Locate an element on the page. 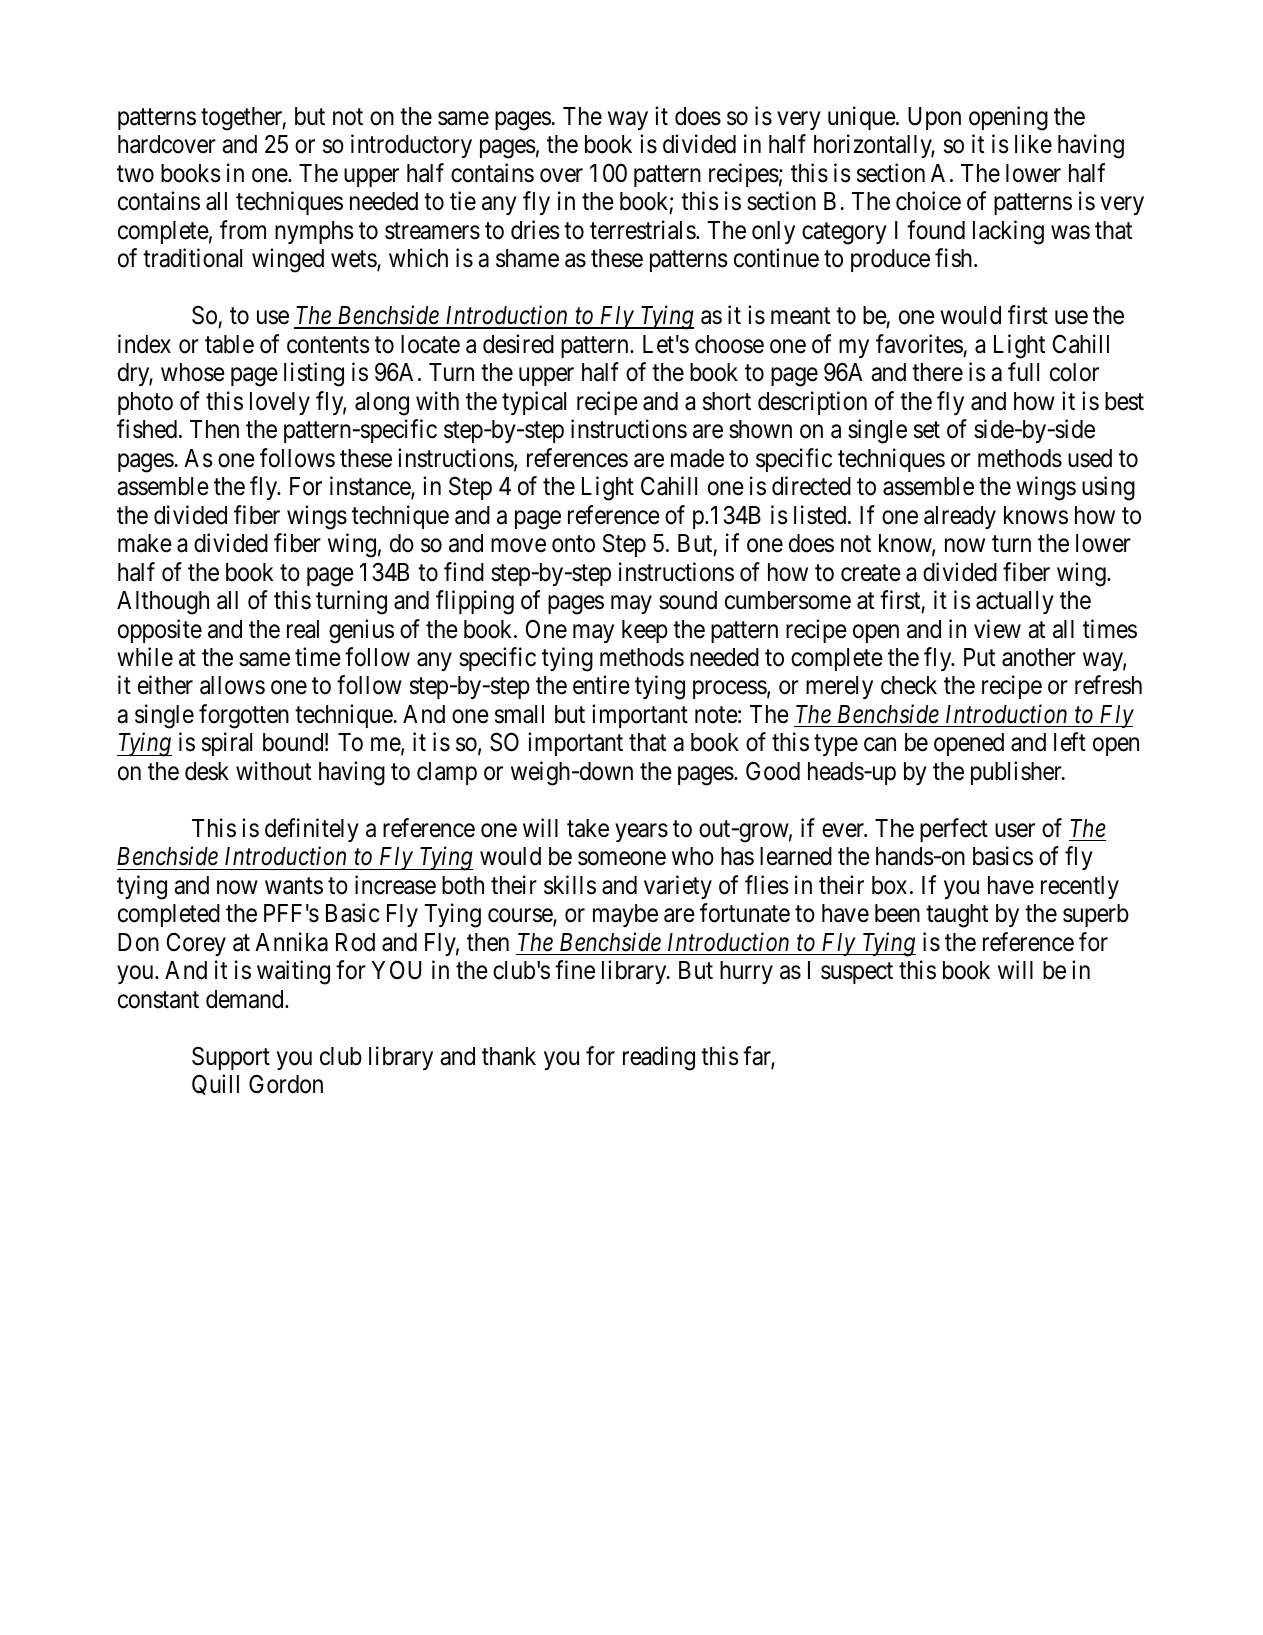 The width and height of the image is (1263, 1635). spiral is located at coordinates (227, 744).
